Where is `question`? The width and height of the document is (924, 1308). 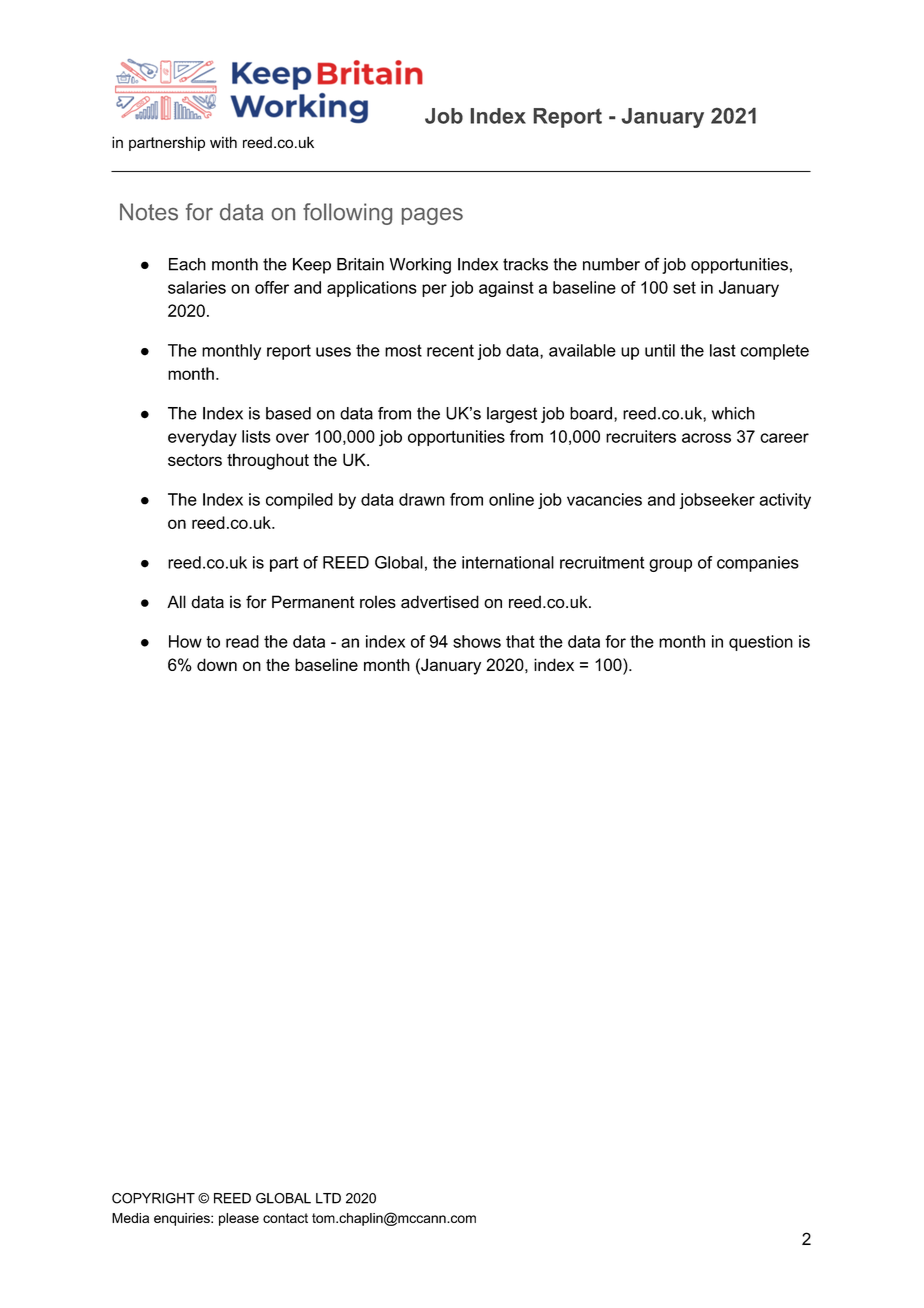
question is located at coordinates (761, 643).
